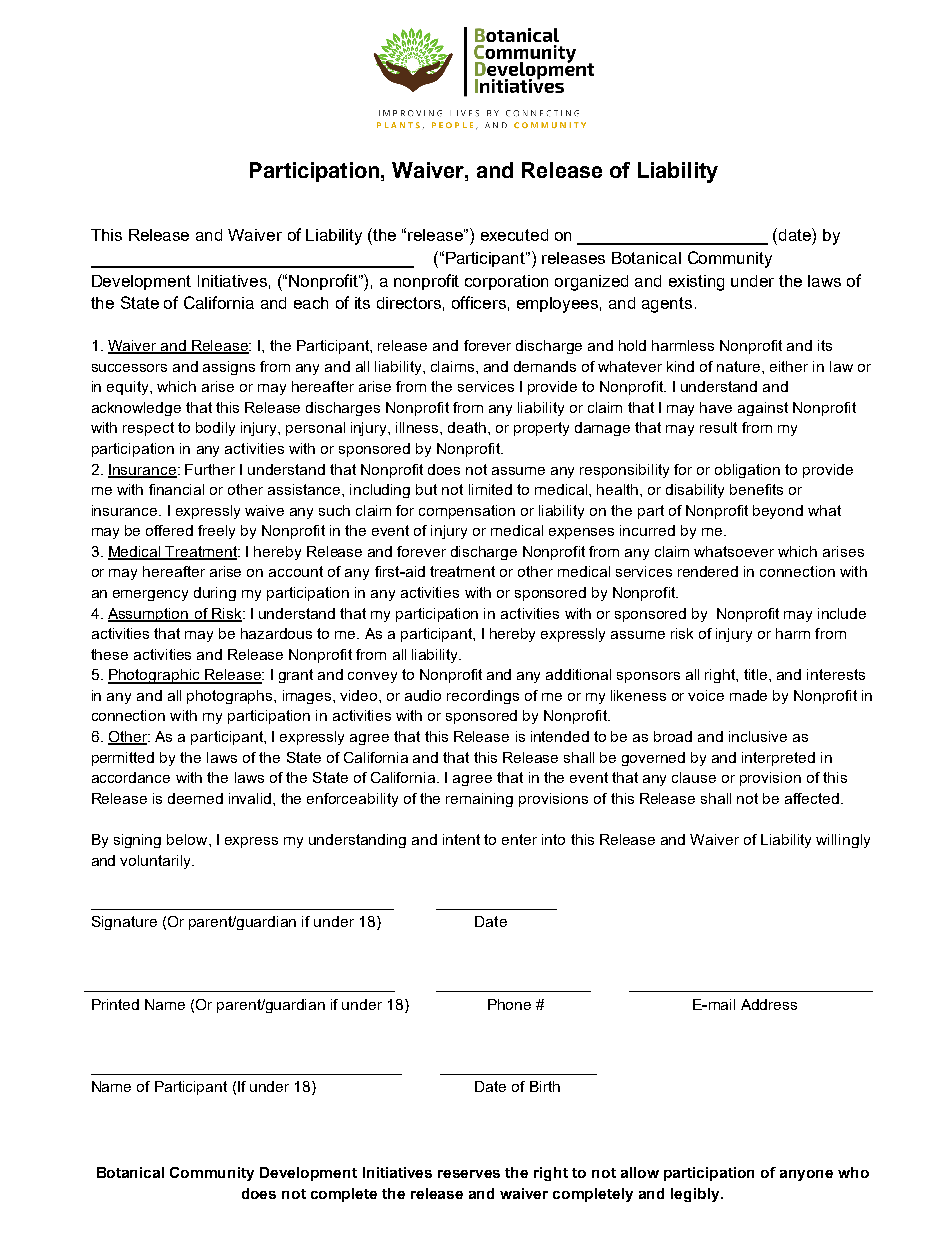 Image resolution: width=952 pixels, height=1233 pixels. Describe the element at coordinates (115, 1004) in the page. I see `Printed` at that location.
